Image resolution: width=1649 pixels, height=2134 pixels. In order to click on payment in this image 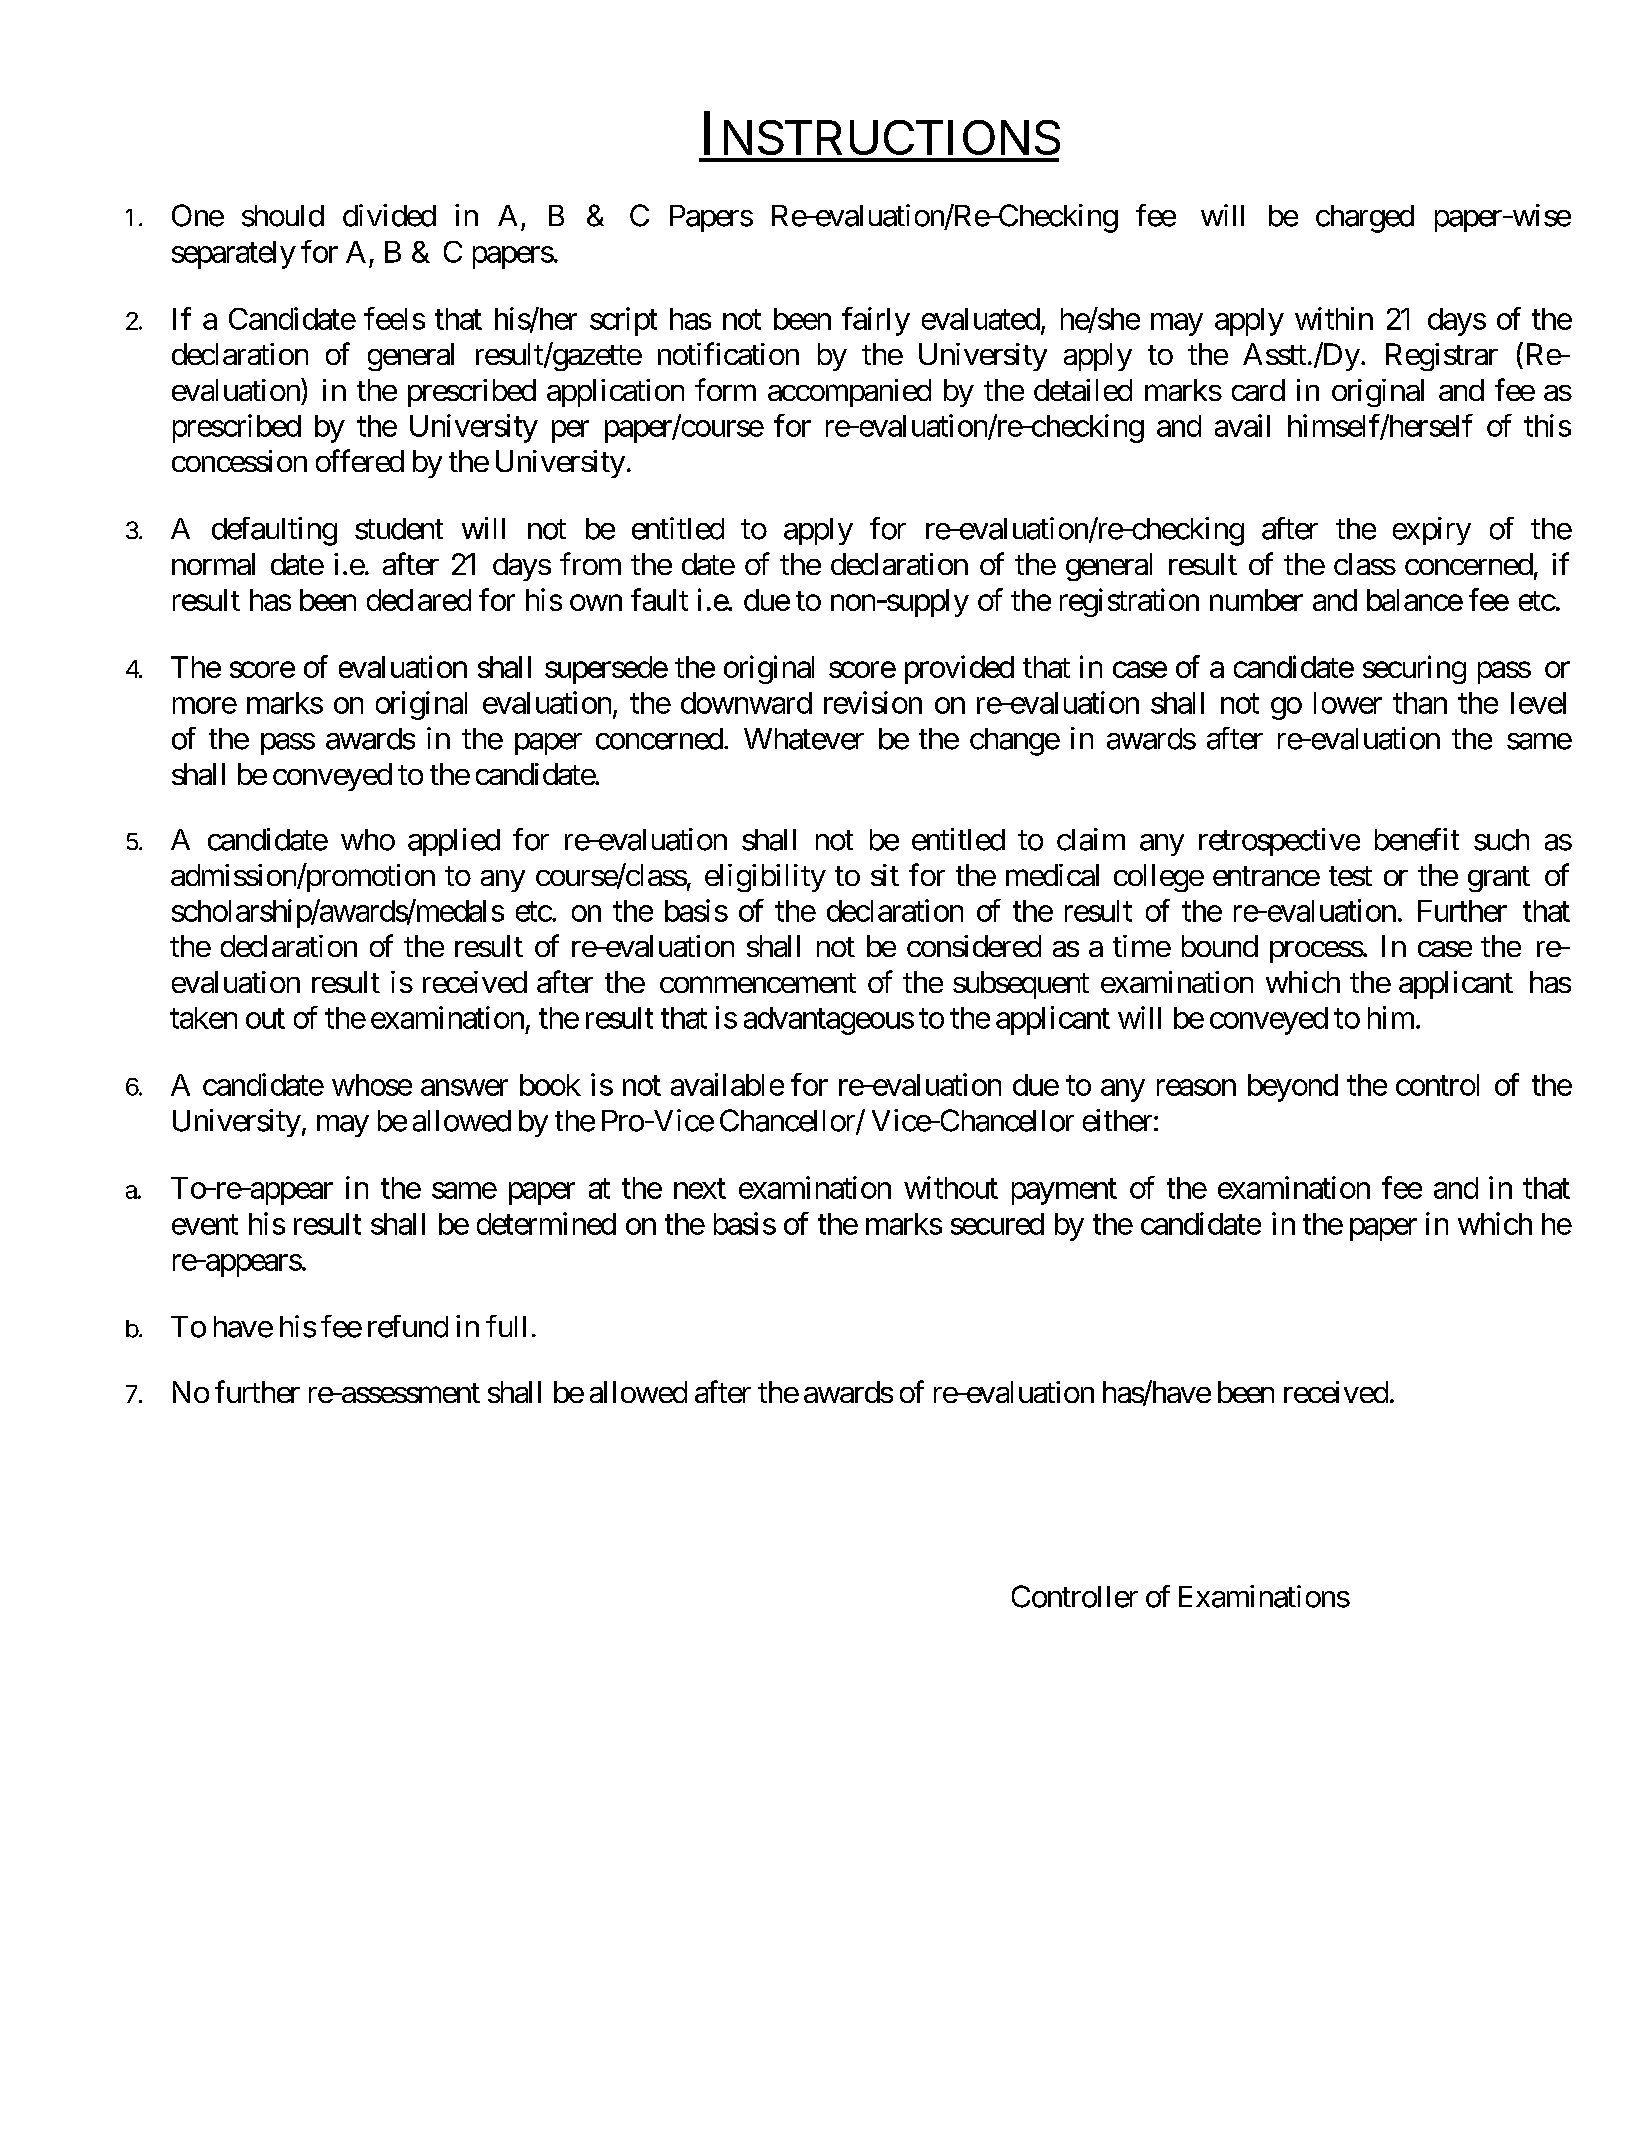, I will do `click(1064, 1192)`.
